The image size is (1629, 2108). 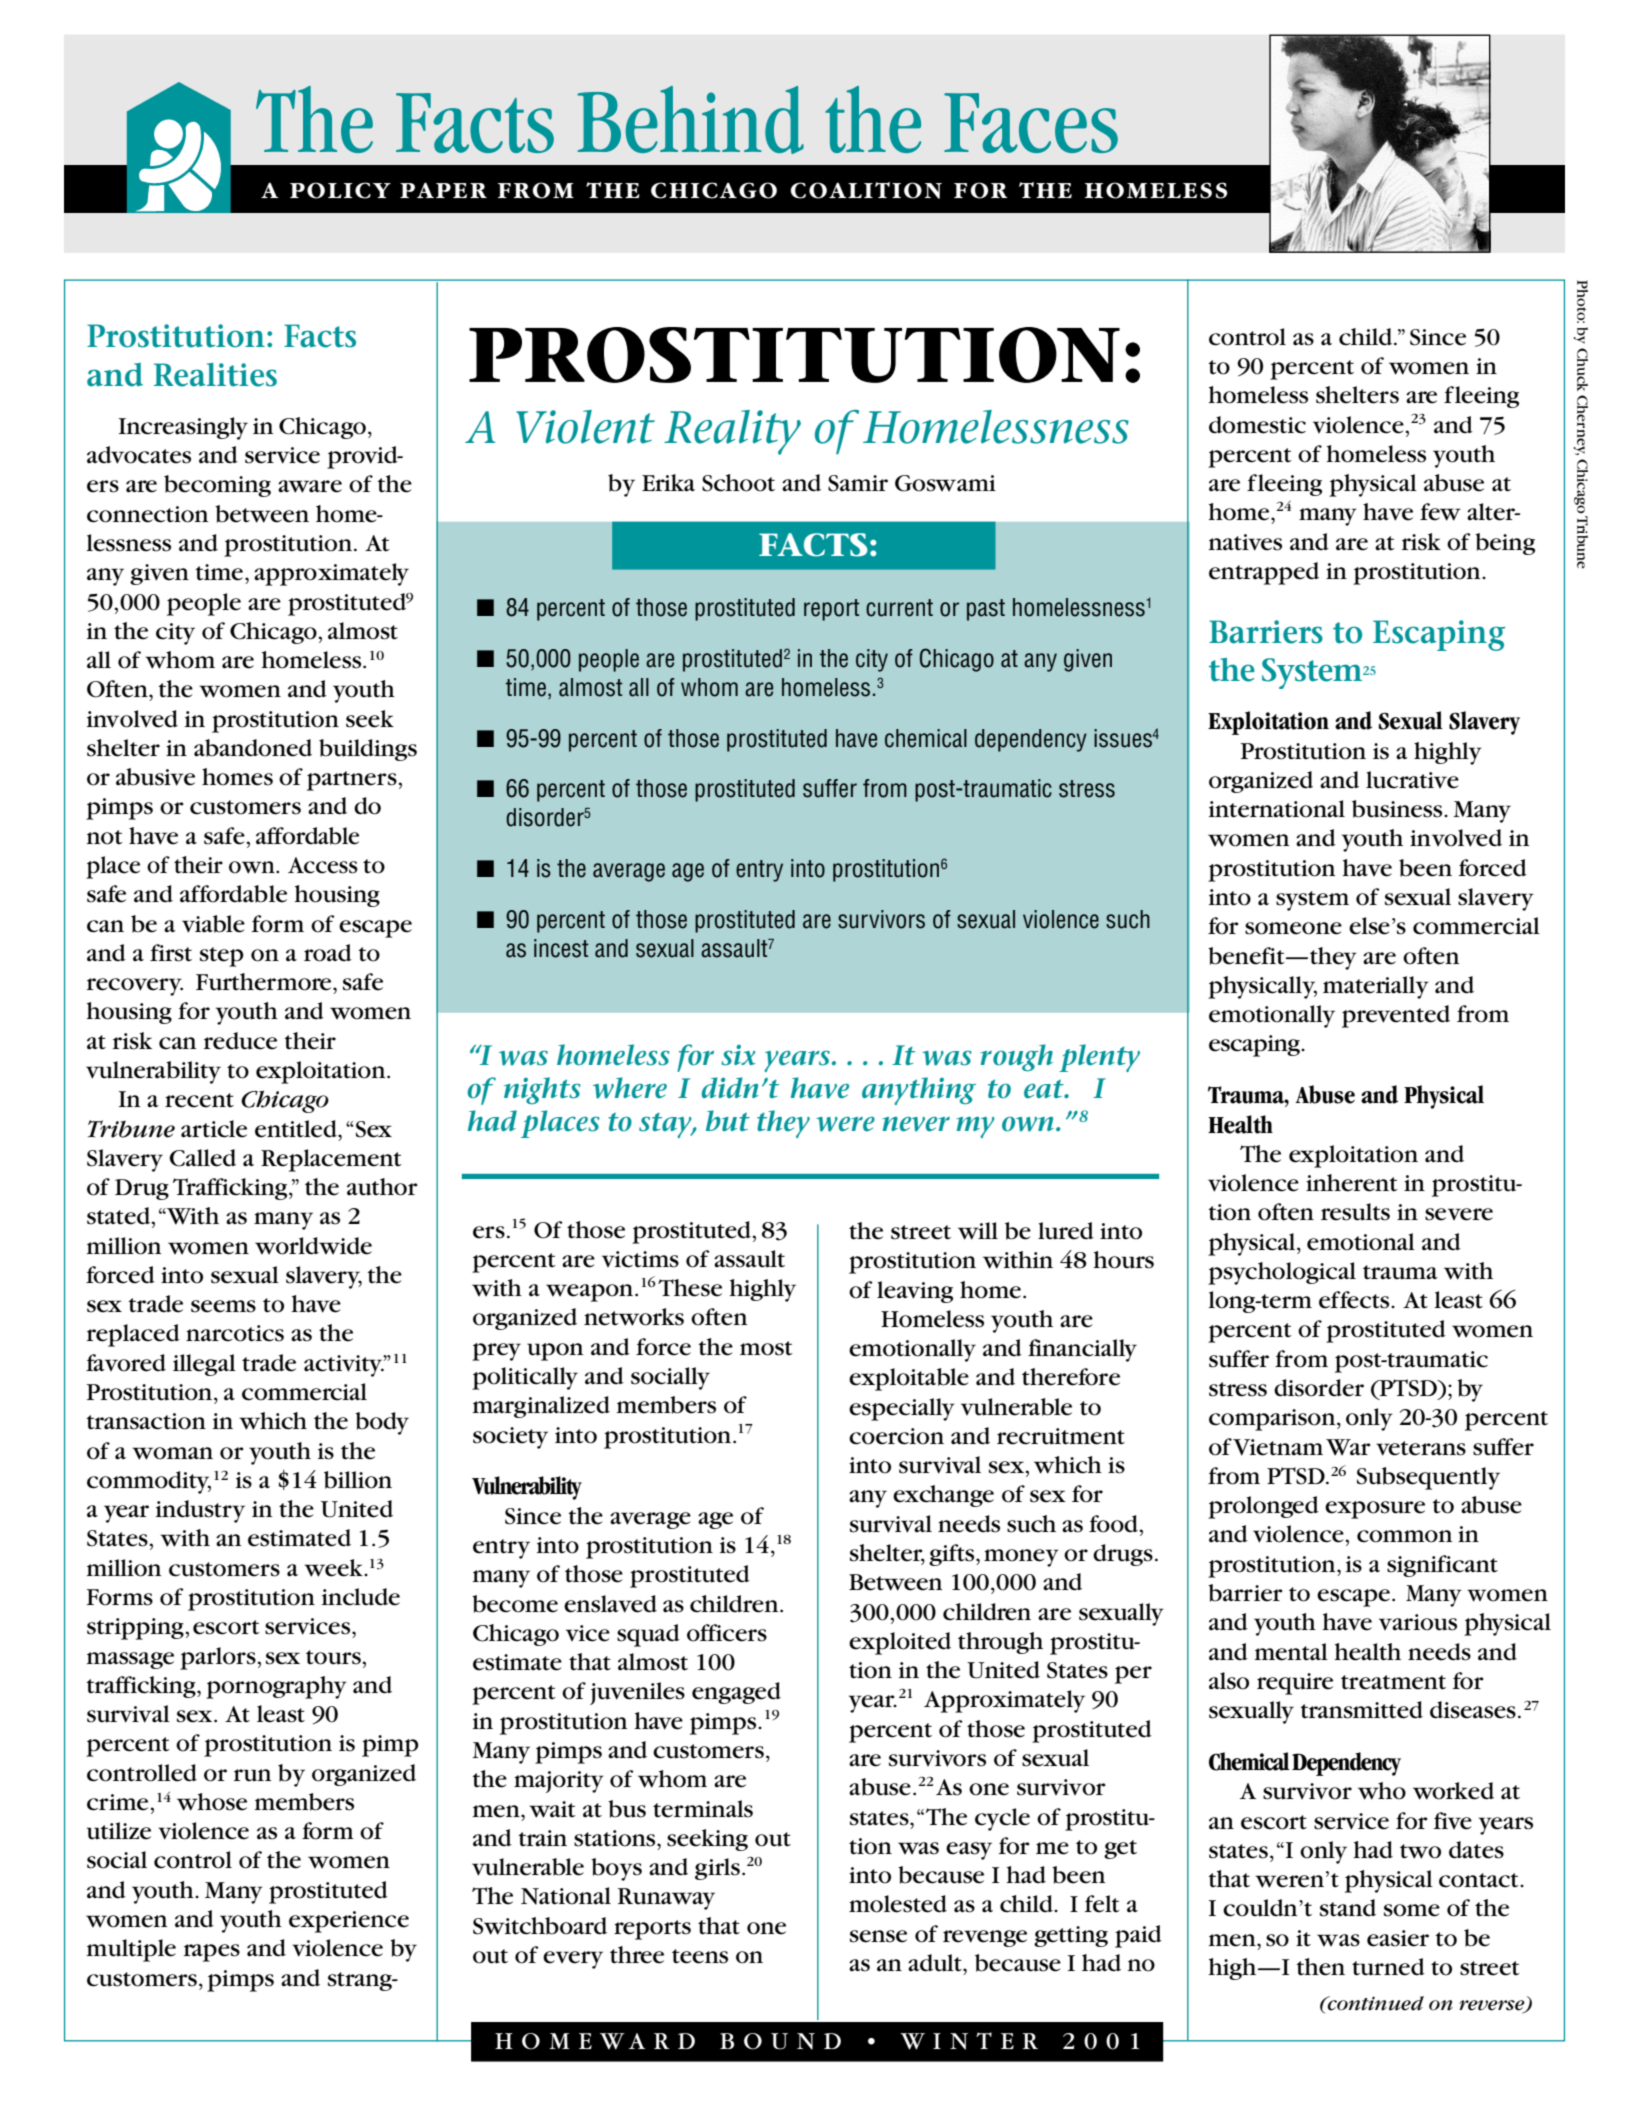 I want to click on current, so click(x=899, y=608).
